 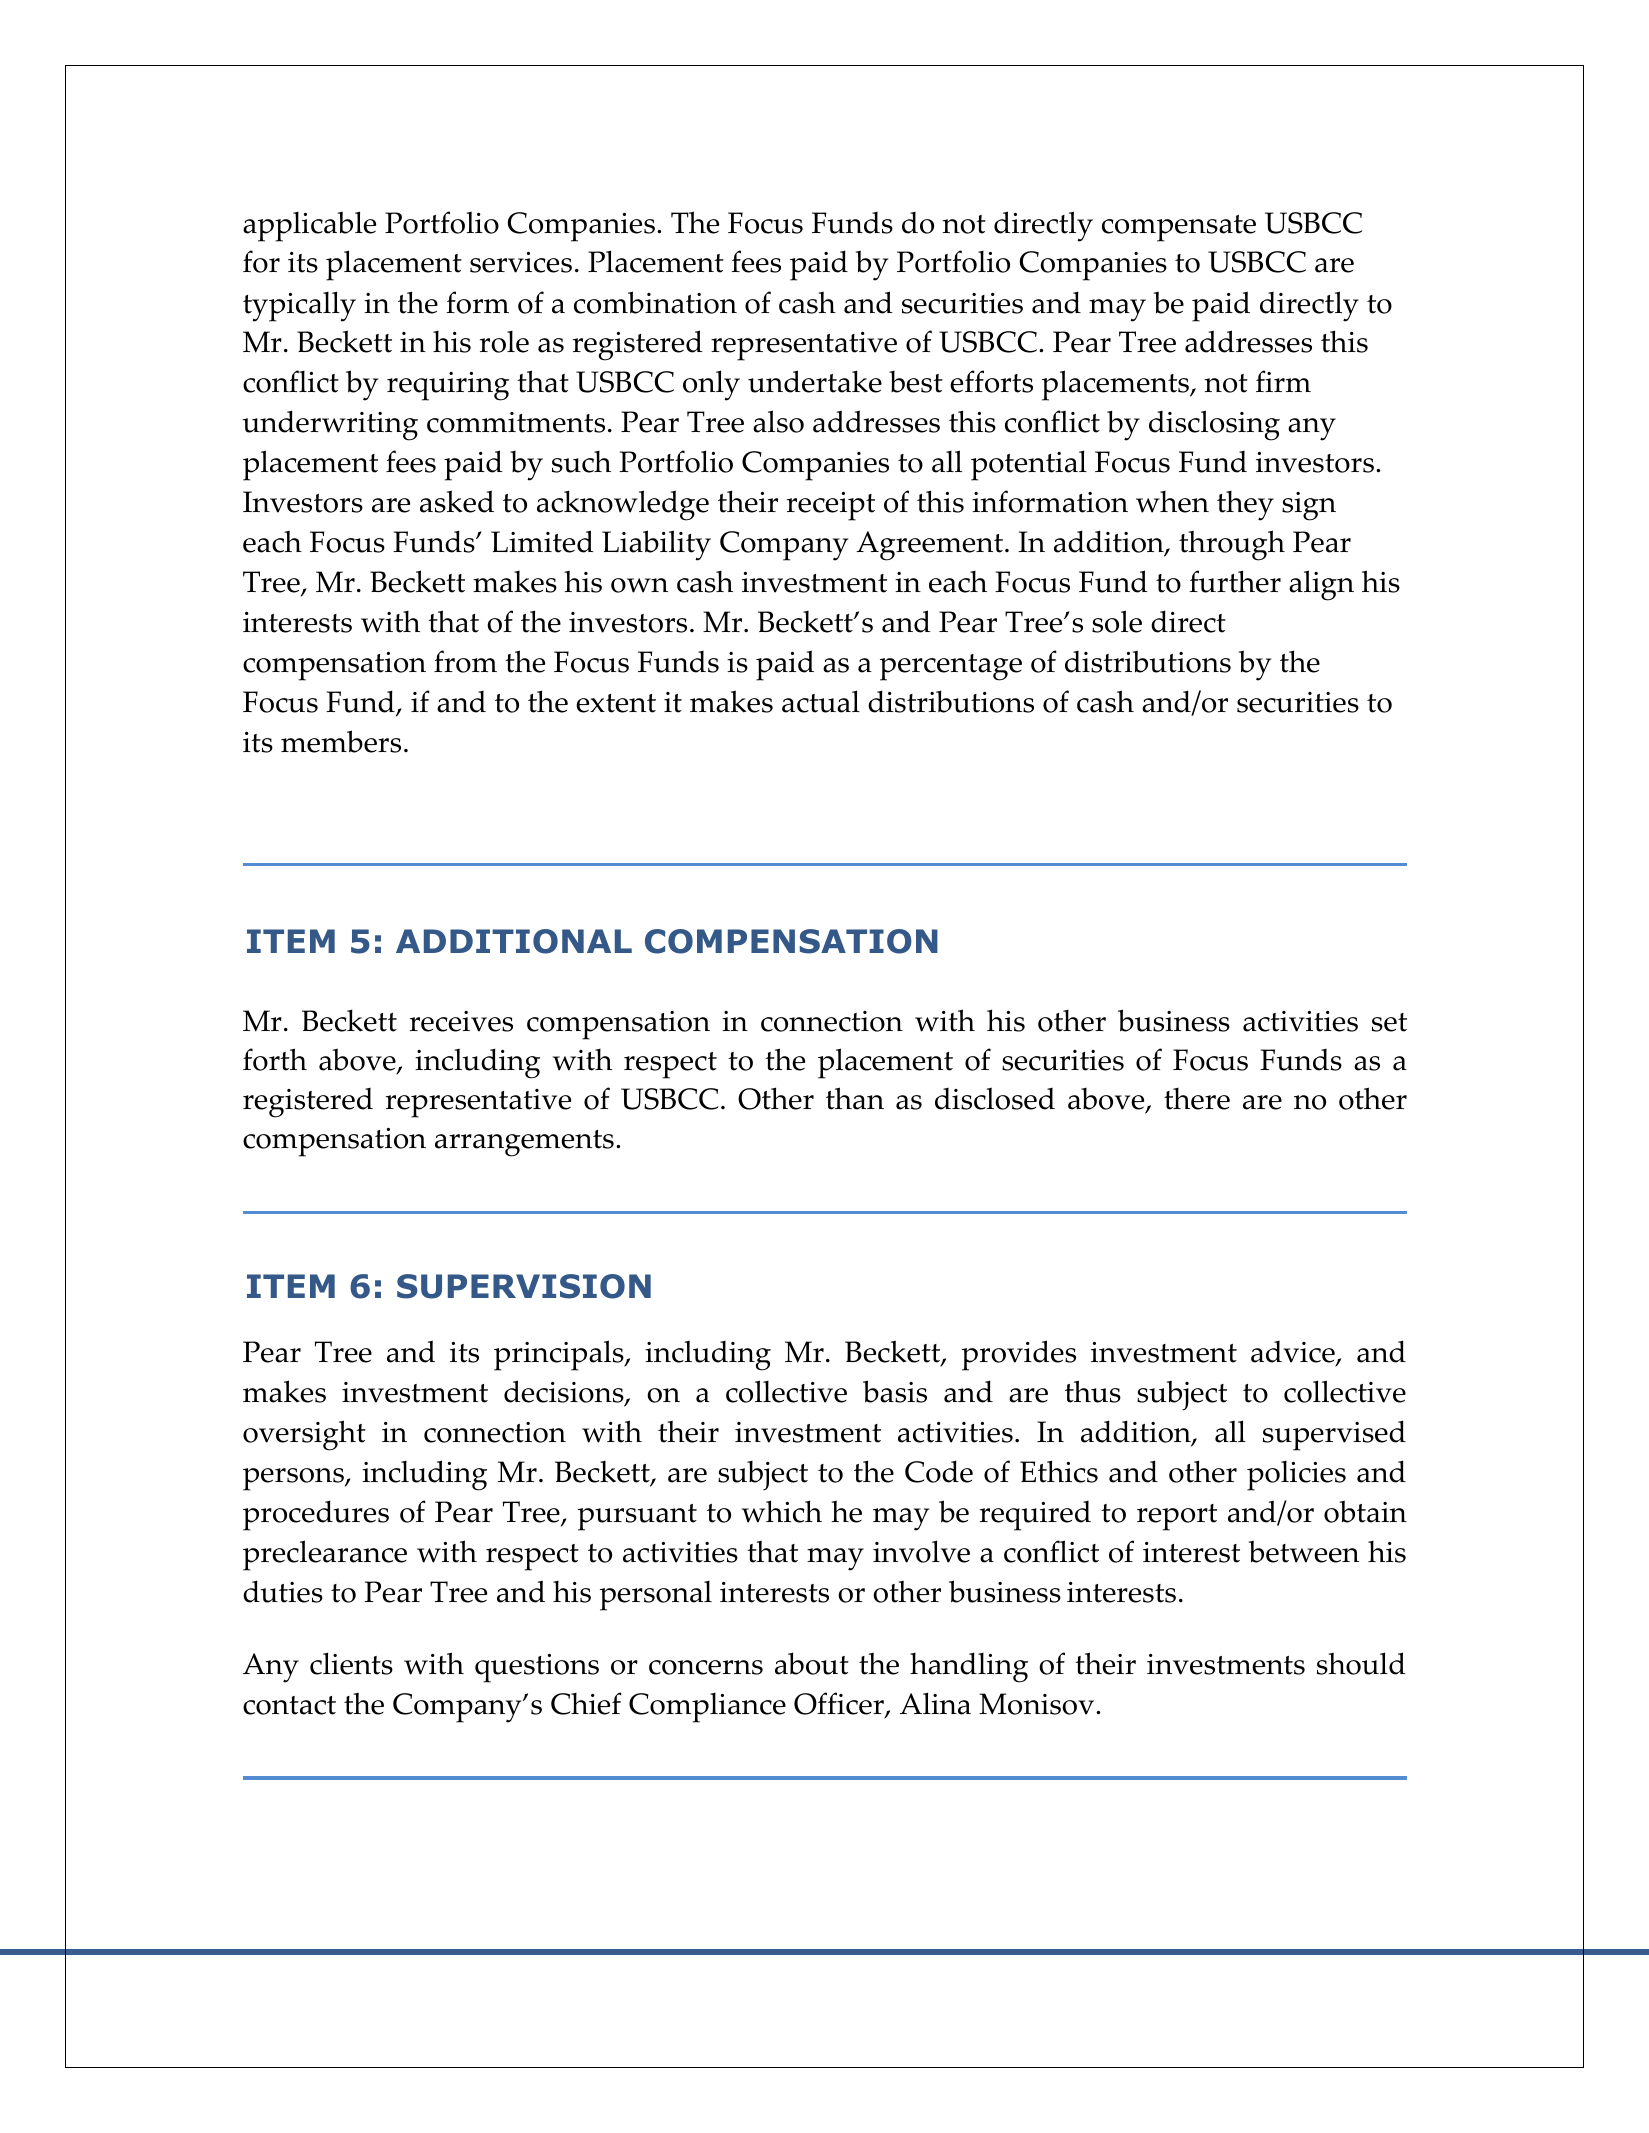 What do you see at coordinates (465, 661) in the screenshot?
I see `from` at bounding box center [465, 661].
